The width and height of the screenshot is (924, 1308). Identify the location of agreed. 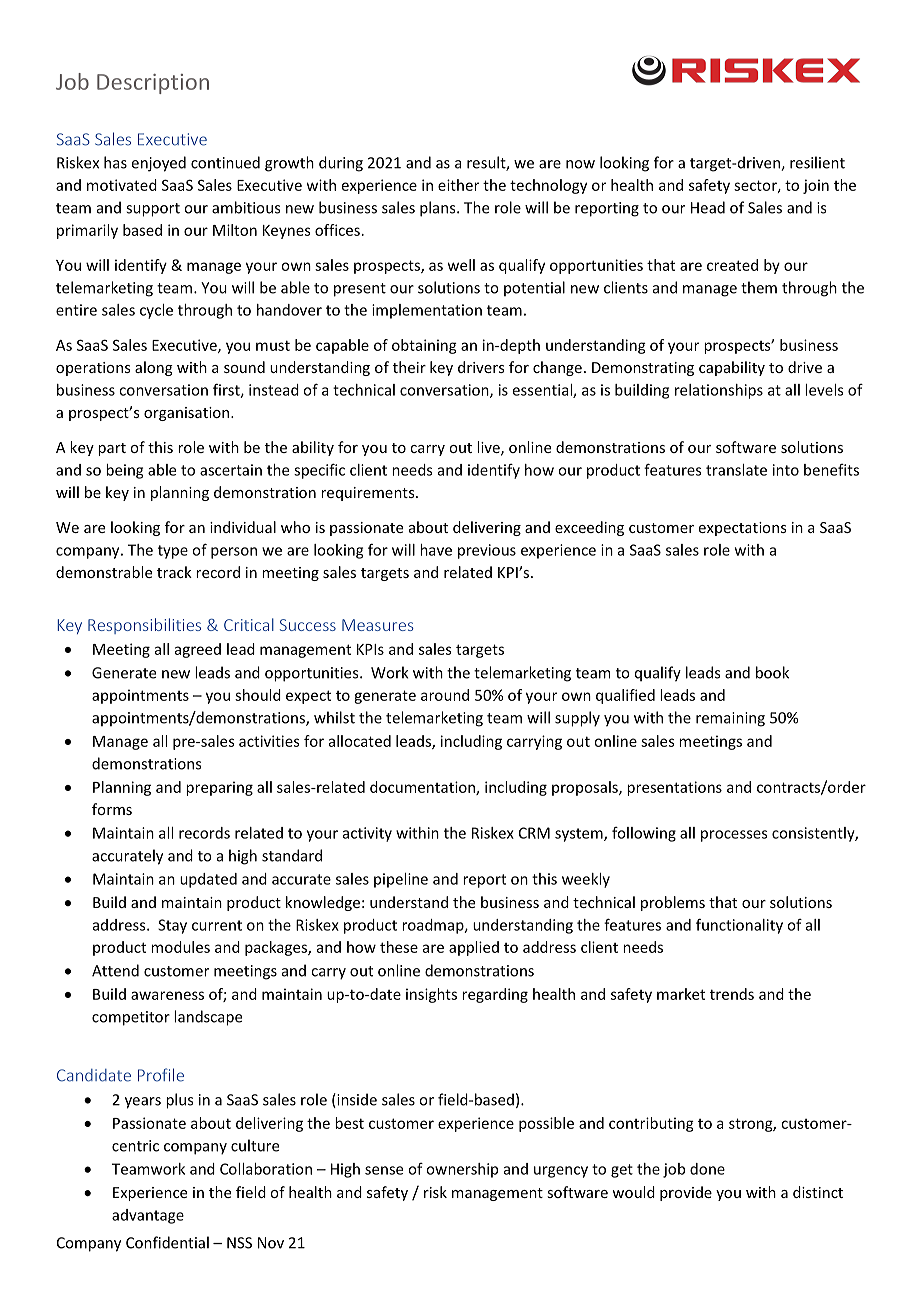
(198, 650).
